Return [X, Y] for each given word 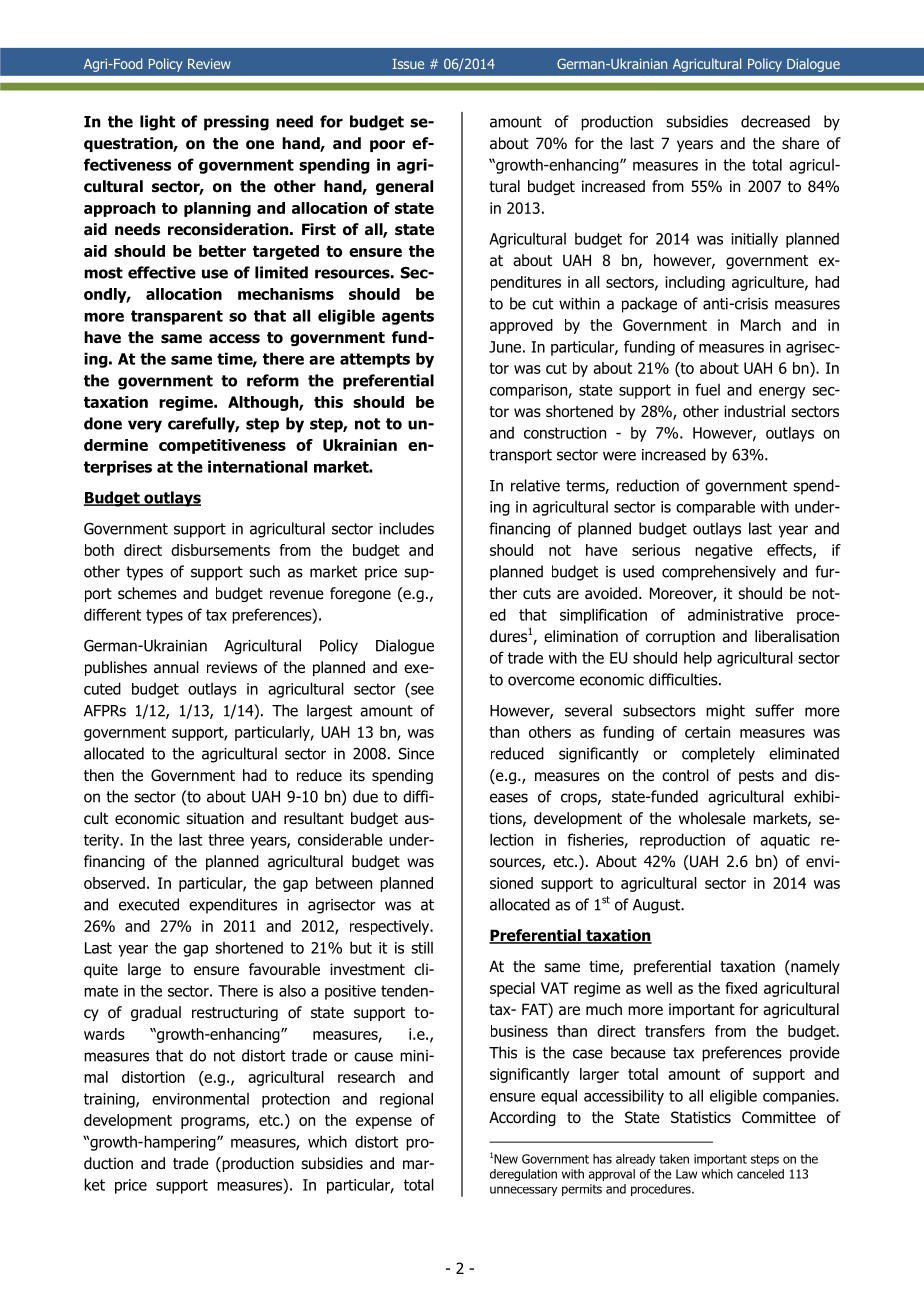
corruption [680, 637]
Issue [408, 64]
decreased [775, 121]
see [421, 690]
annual [176, 667]
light [157, 123]
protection [296, 1100]
